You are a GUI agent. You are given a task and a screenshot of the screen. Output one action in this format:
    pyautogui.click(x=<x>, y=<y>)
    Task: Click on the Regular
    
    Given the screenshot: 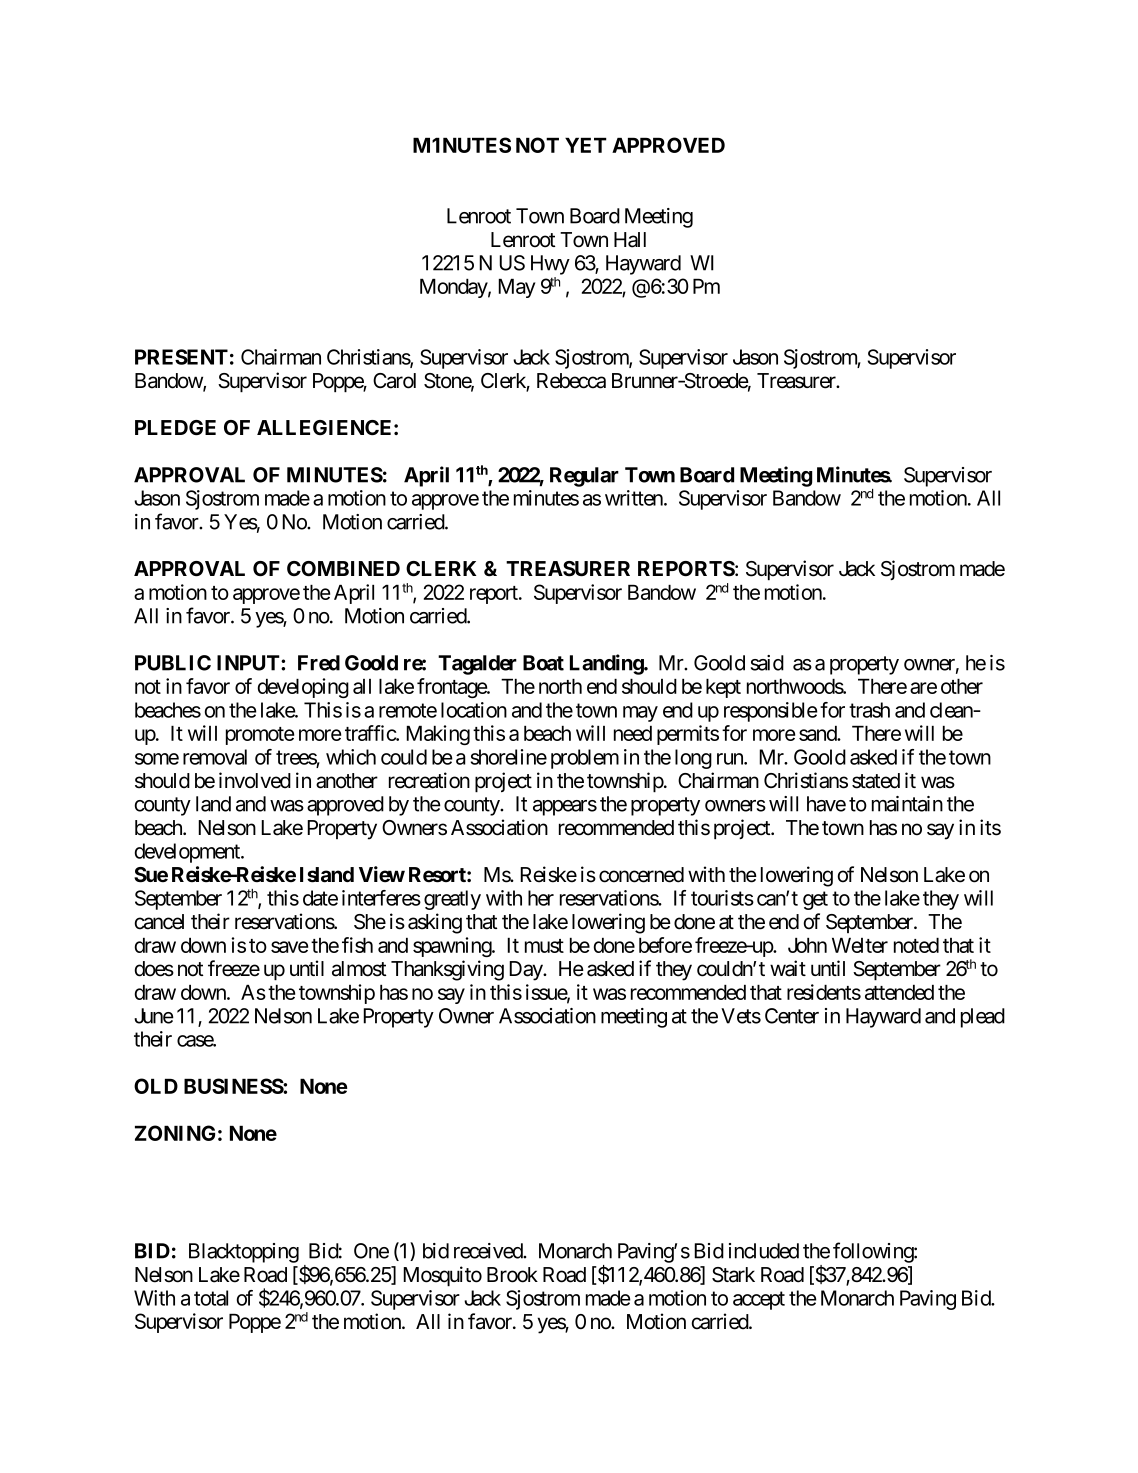 What is the action you would take?
    pyautogui.click(x=584, y=477)
